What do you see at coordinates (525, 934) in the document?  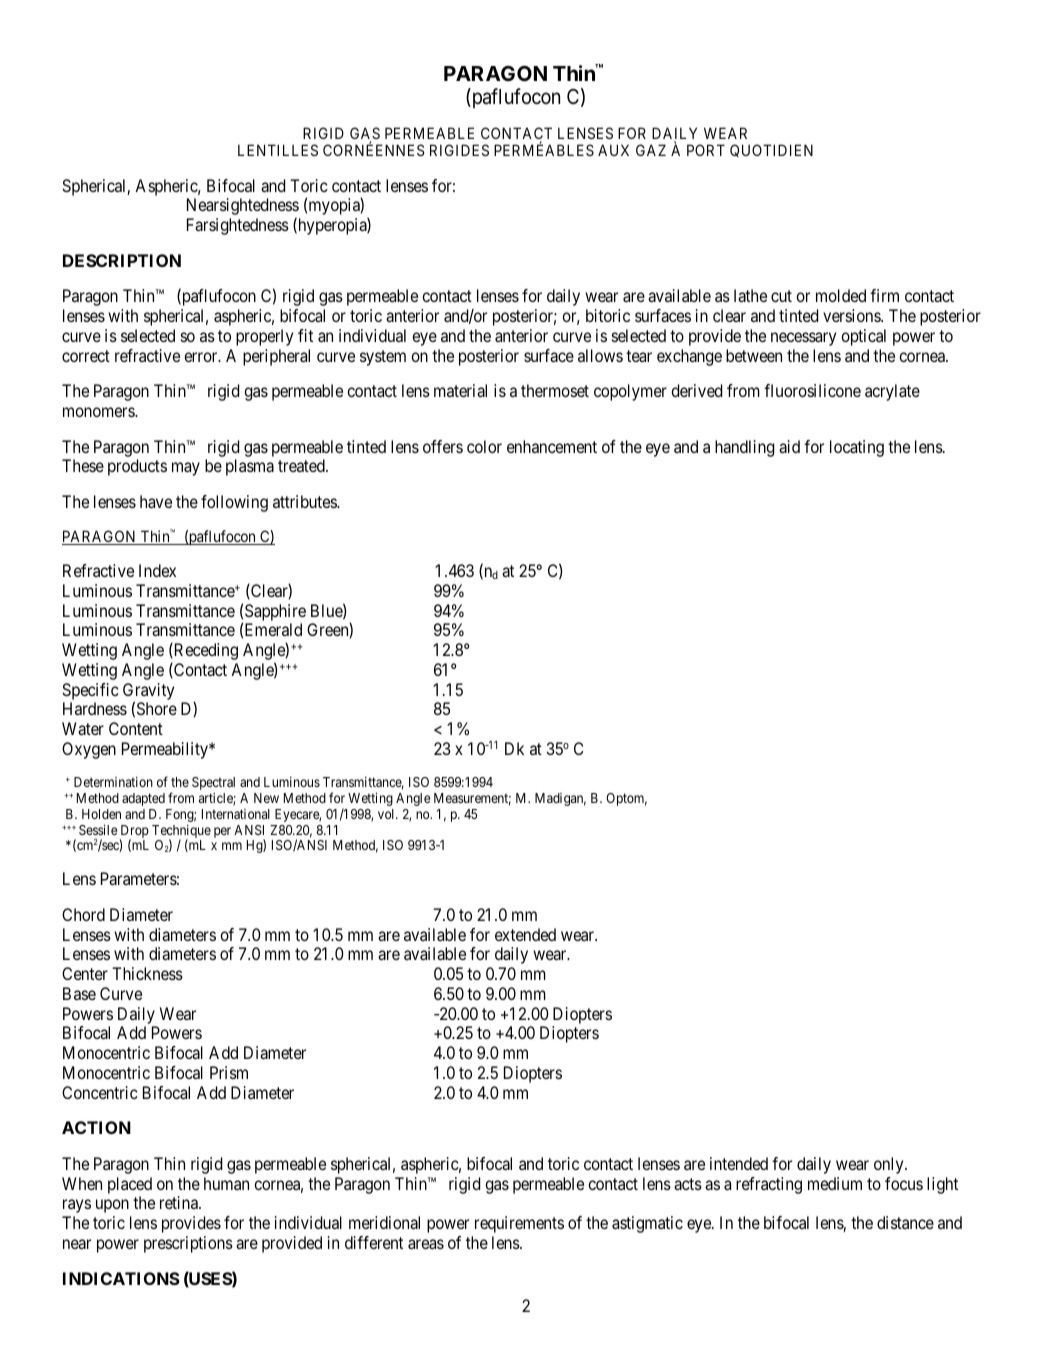 I see `extended` at bounding box center [525, 934].
